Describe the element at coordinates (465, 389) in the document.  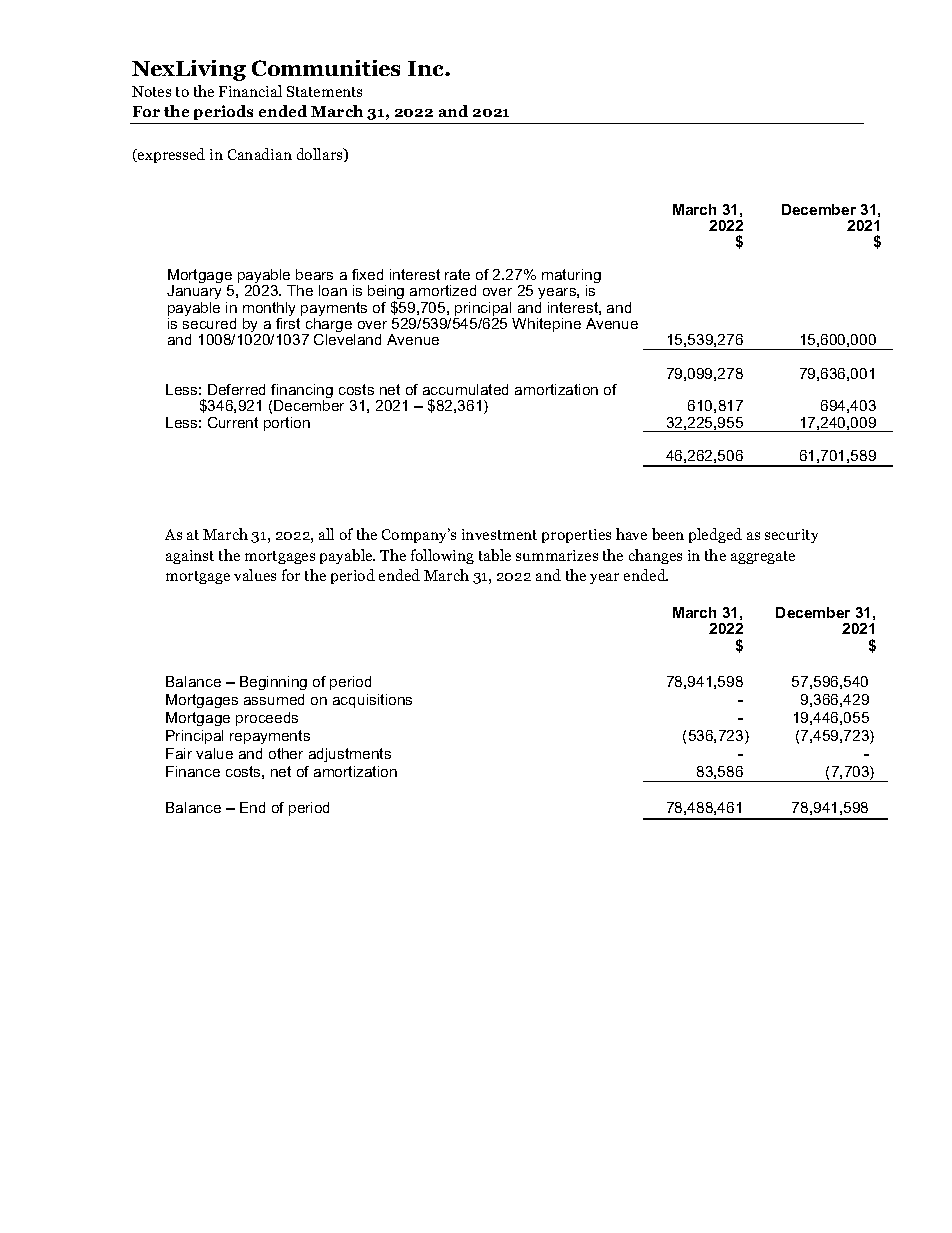
I see `accumulated` at that location.
